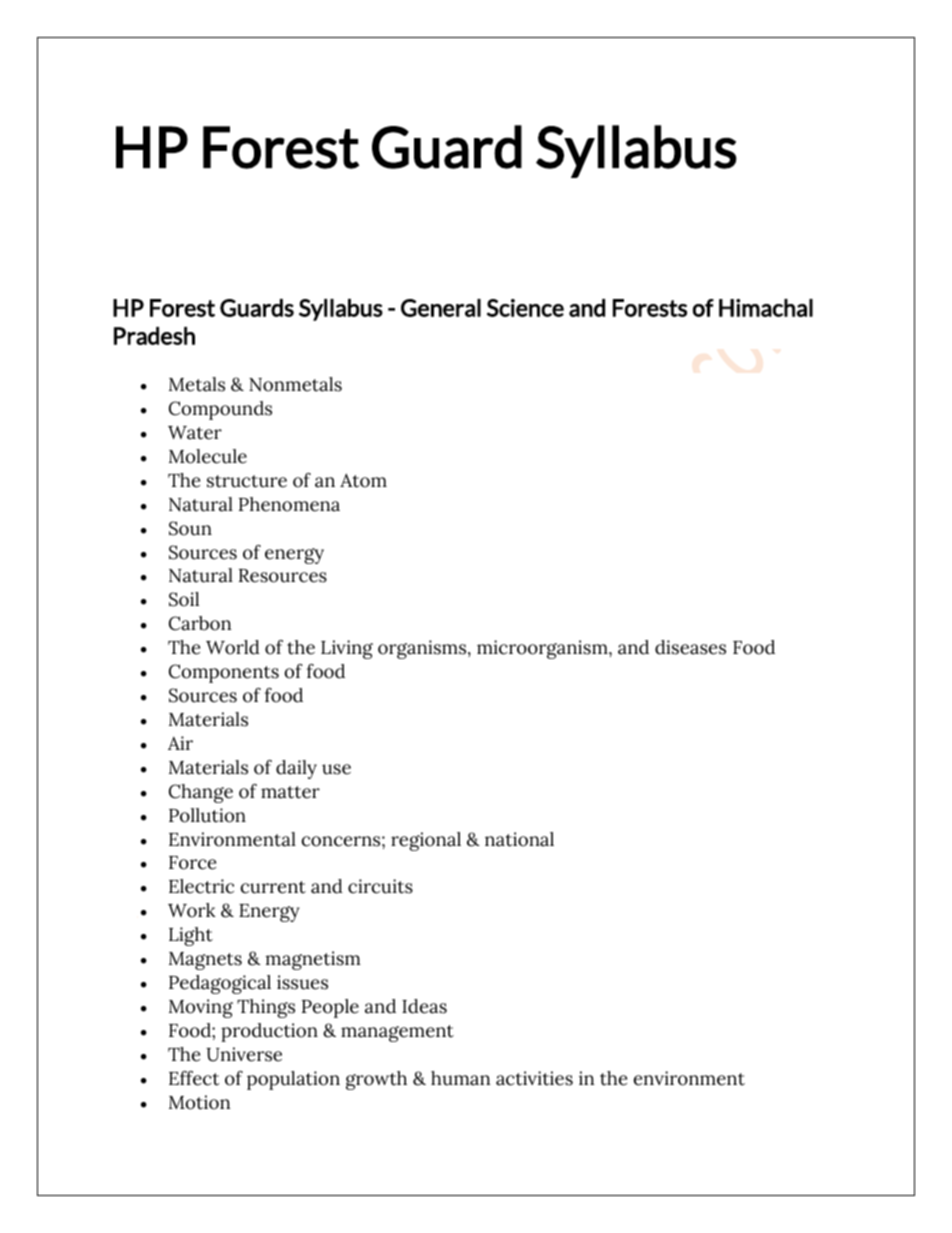 The width and height of the document is (952, 1233). I want to click on Pradesh, so click(154, 336).
